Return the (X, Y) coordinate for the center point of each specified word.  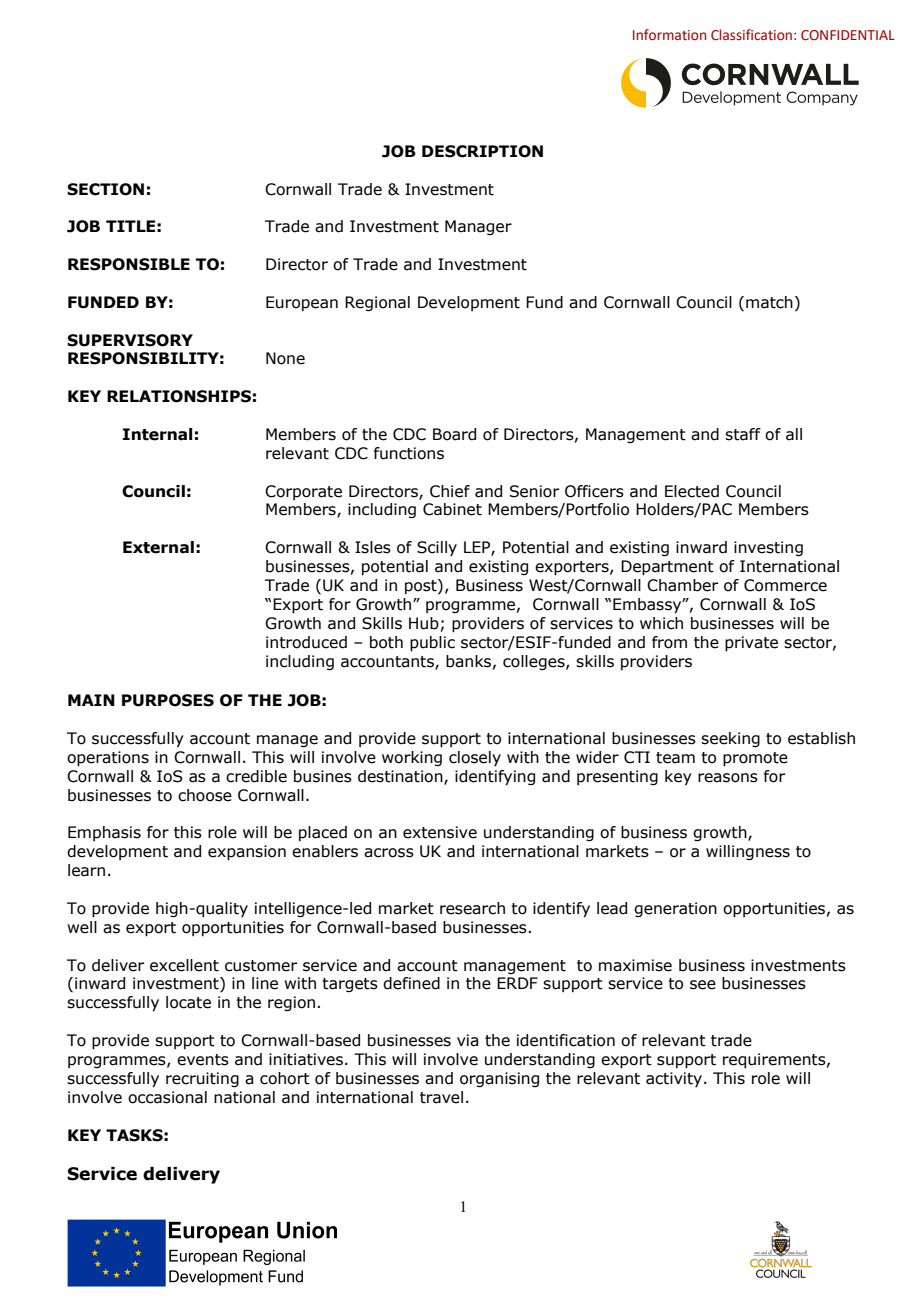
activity (675, 1079)
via (467, 1040)
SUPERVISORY (130, 340)
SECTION (105, 189)
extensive (440, 832)
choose (205, 795)
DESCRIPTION (482, 151)
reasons (728, 778)
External (158, 547)
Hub (424, 623)
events (203, 1060)
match (769, 302)
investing (768, 548)
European (302, 303)
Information (669, 35)
